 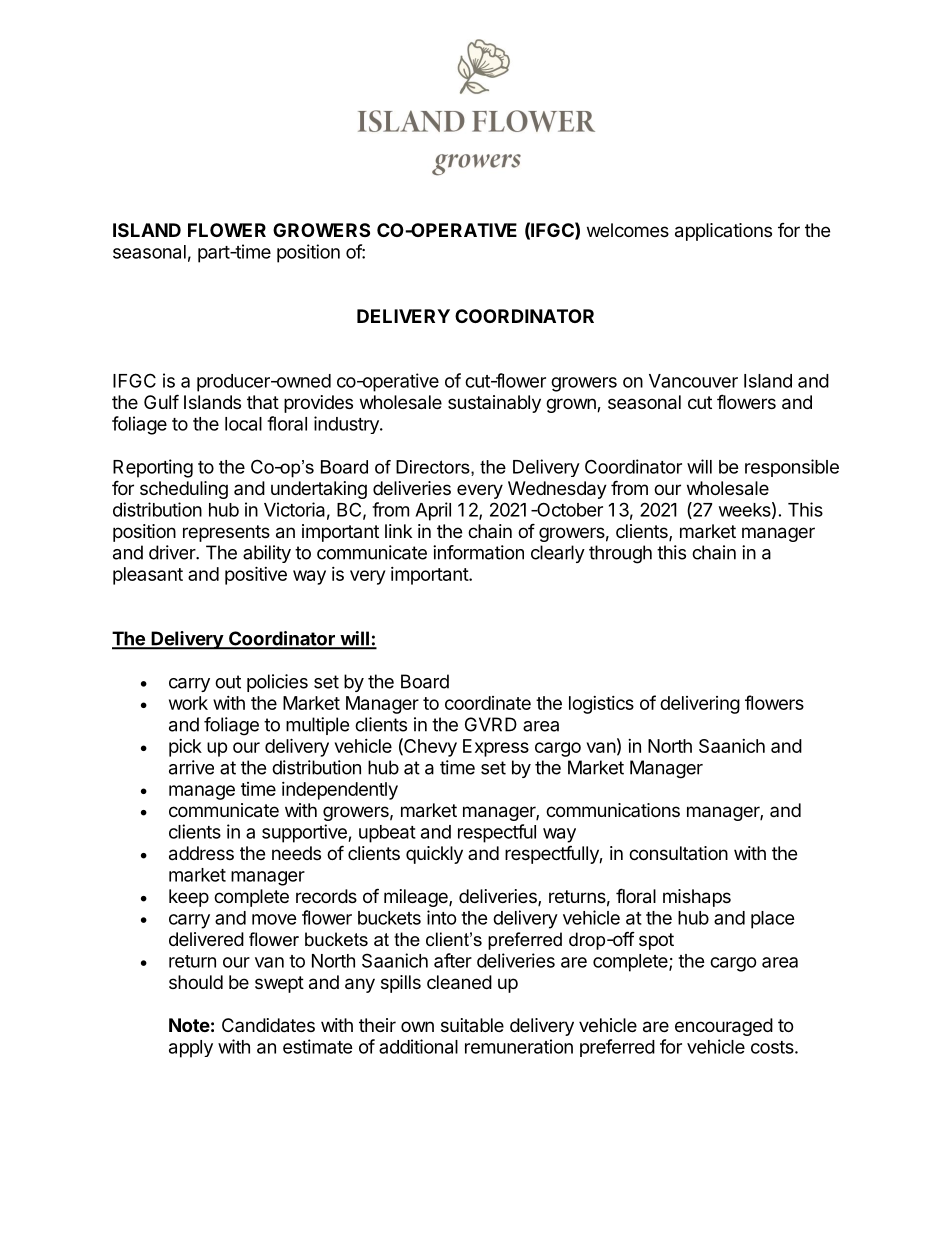 What do you see at coordinates (700, 705) in the screenshot?
I see `delivering` at bounding box center [700, 705].
